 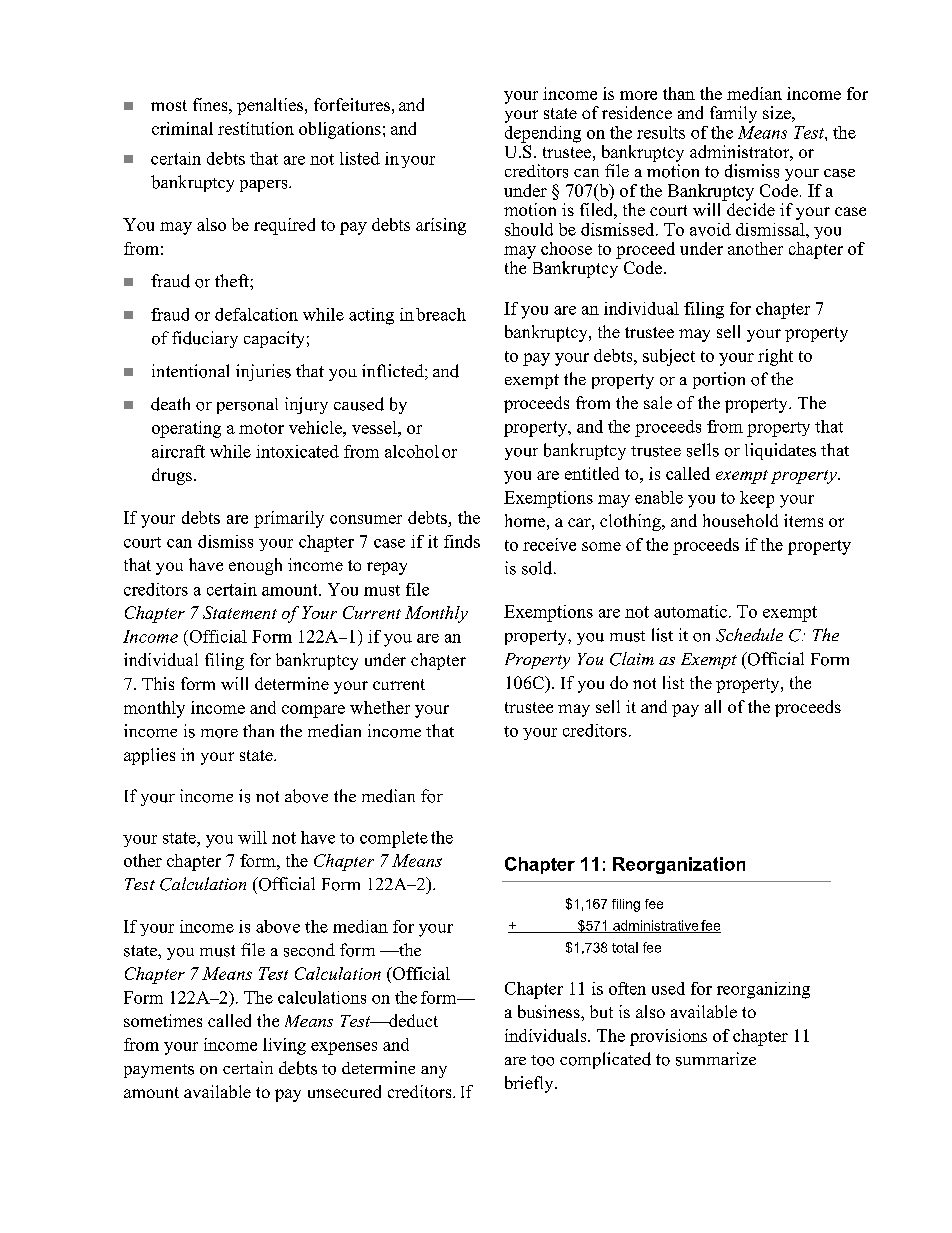 I want to click on applies, so click(x=149, y=756).
